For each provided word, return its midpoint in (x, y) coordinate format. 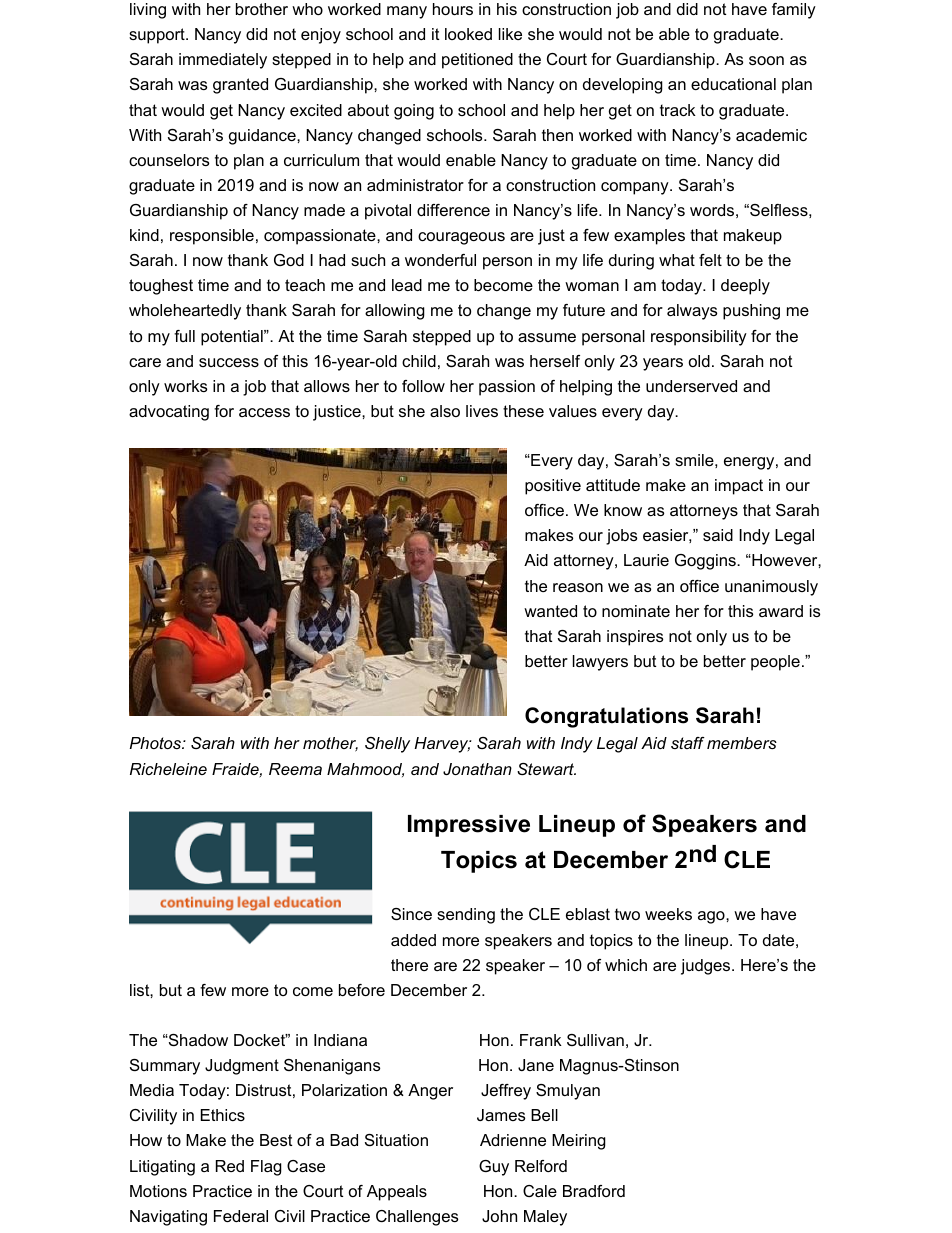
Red (230, 1166)
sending (466, 916)
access (264, 412)
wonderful (440, 260)
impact (739, 487)
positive (553, 487)
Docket (261, 1040)
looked (468, 34)
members (742, 743)
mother (330, 744)
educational (733, 84)
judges (707, 967)
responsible (212, 237)
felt (710, 260)
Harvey (442, 745)
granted (240, 86)
